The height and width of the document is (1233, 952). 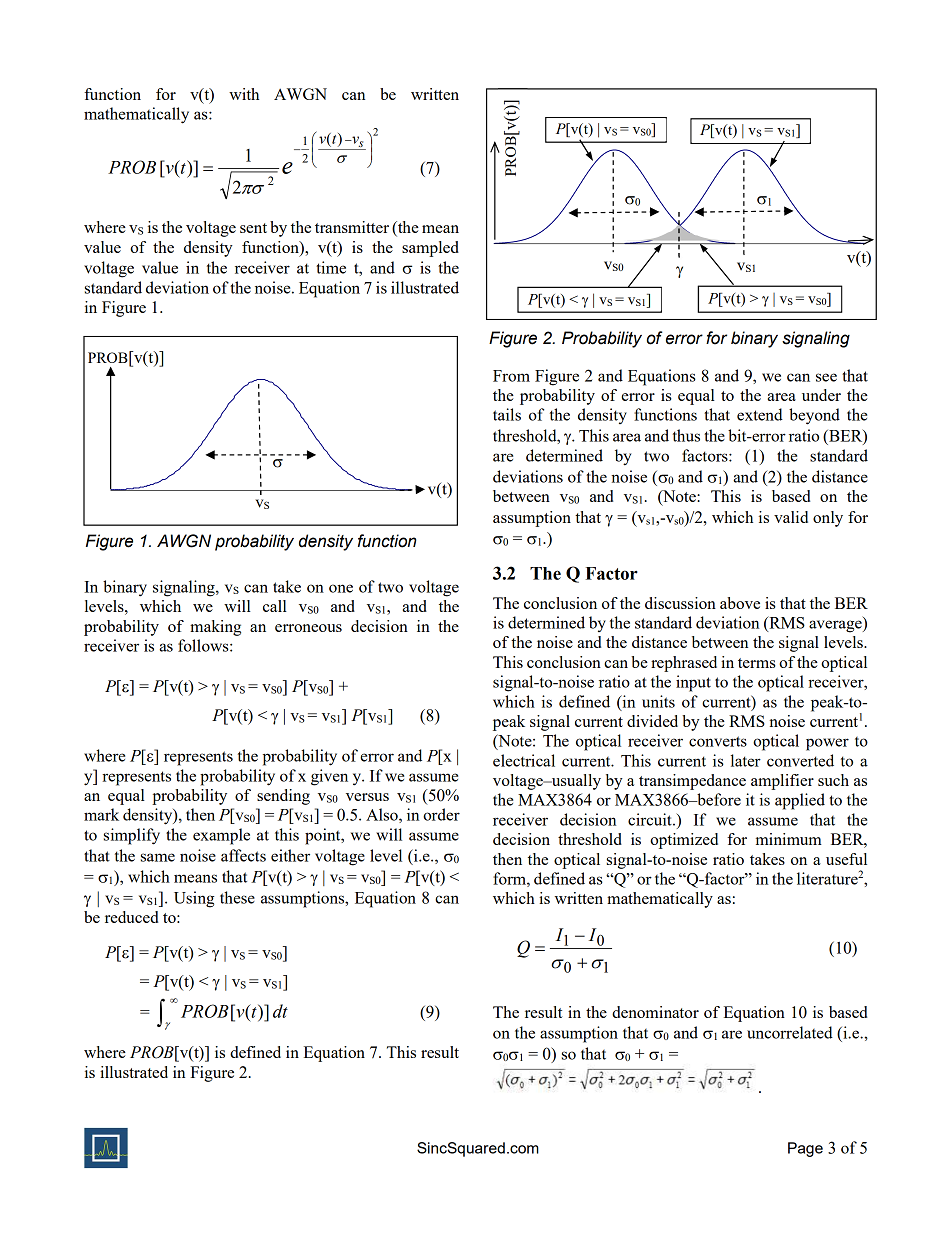 I want to click on above, so click(x=740, y=603).
